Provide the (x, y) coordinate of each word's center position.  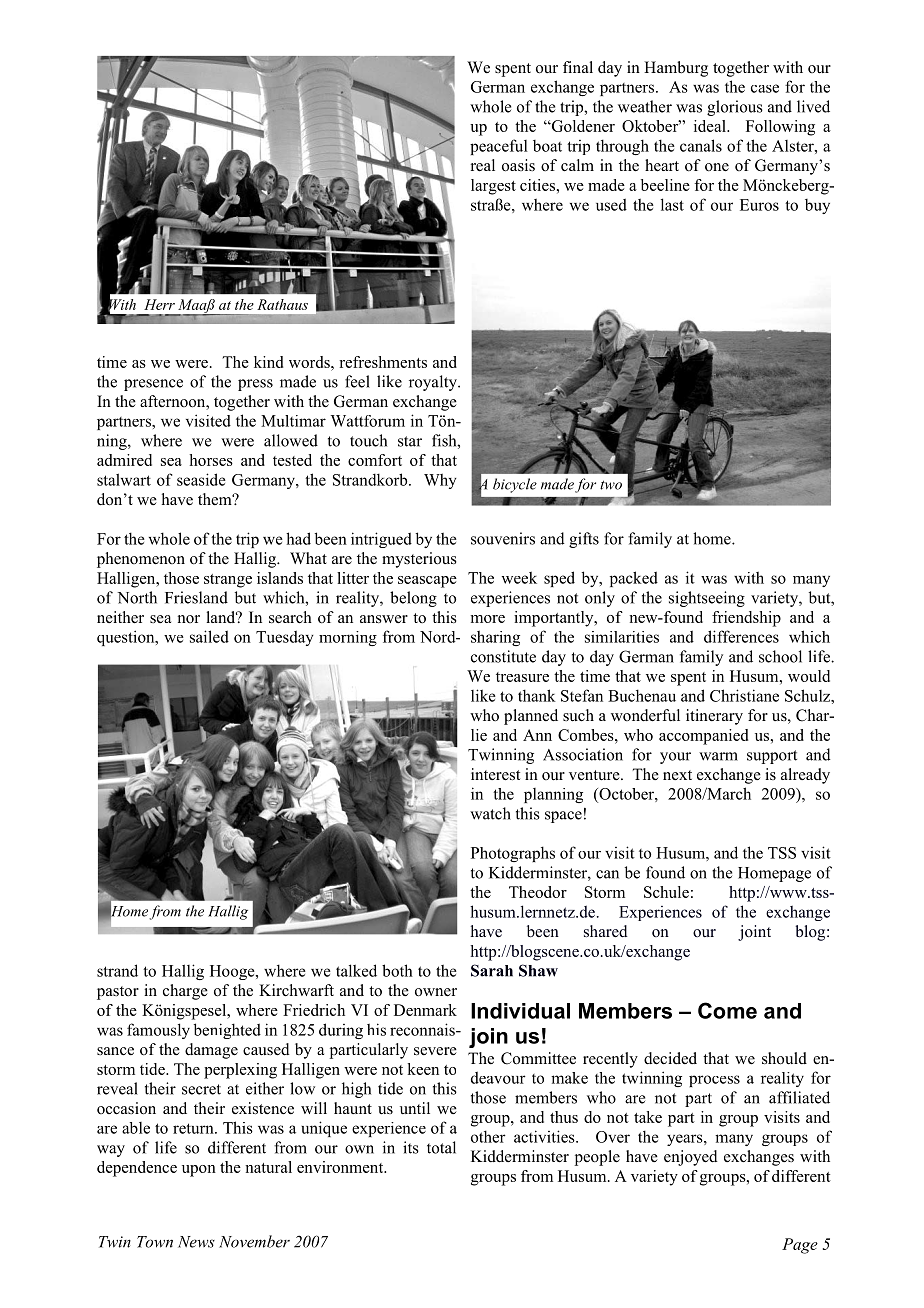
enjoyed (691, 1158)
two (611, 485)
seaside (201, 479)
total (441, 1147)
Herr (159, 304)
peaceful (499, 147)
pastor (118, 993)
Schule (666, 892)
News (196, 1242)
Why (440, 481)
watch (490, 813)
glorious (735, 108)
